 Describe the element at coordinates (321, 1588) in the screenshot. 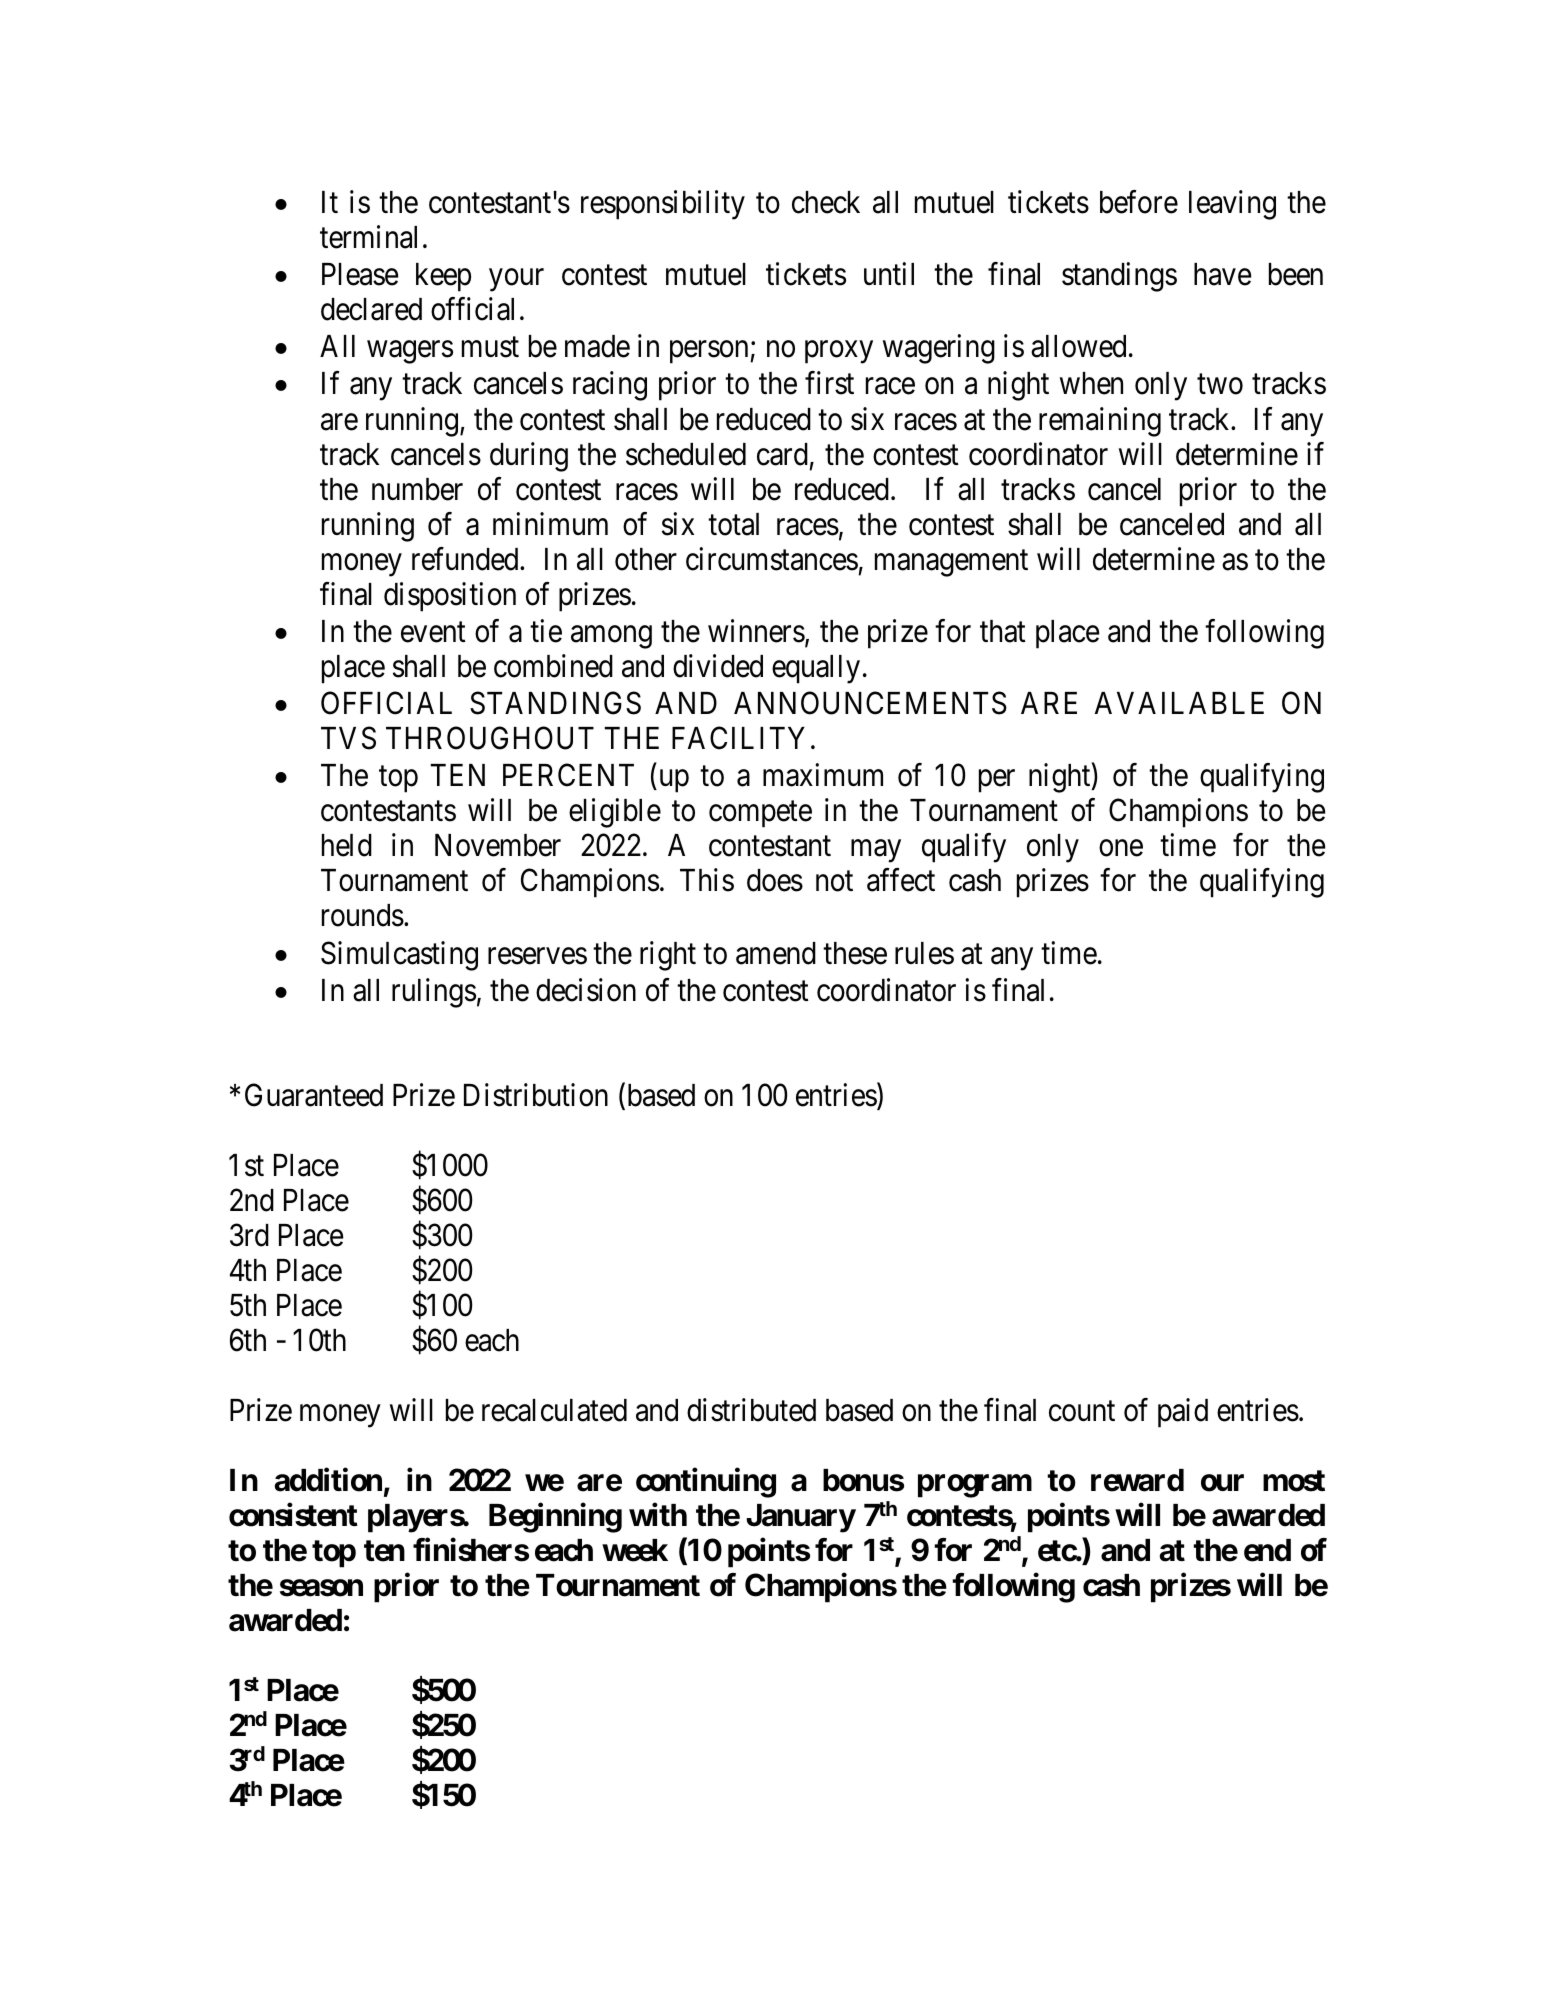

I see `season` at that location.
